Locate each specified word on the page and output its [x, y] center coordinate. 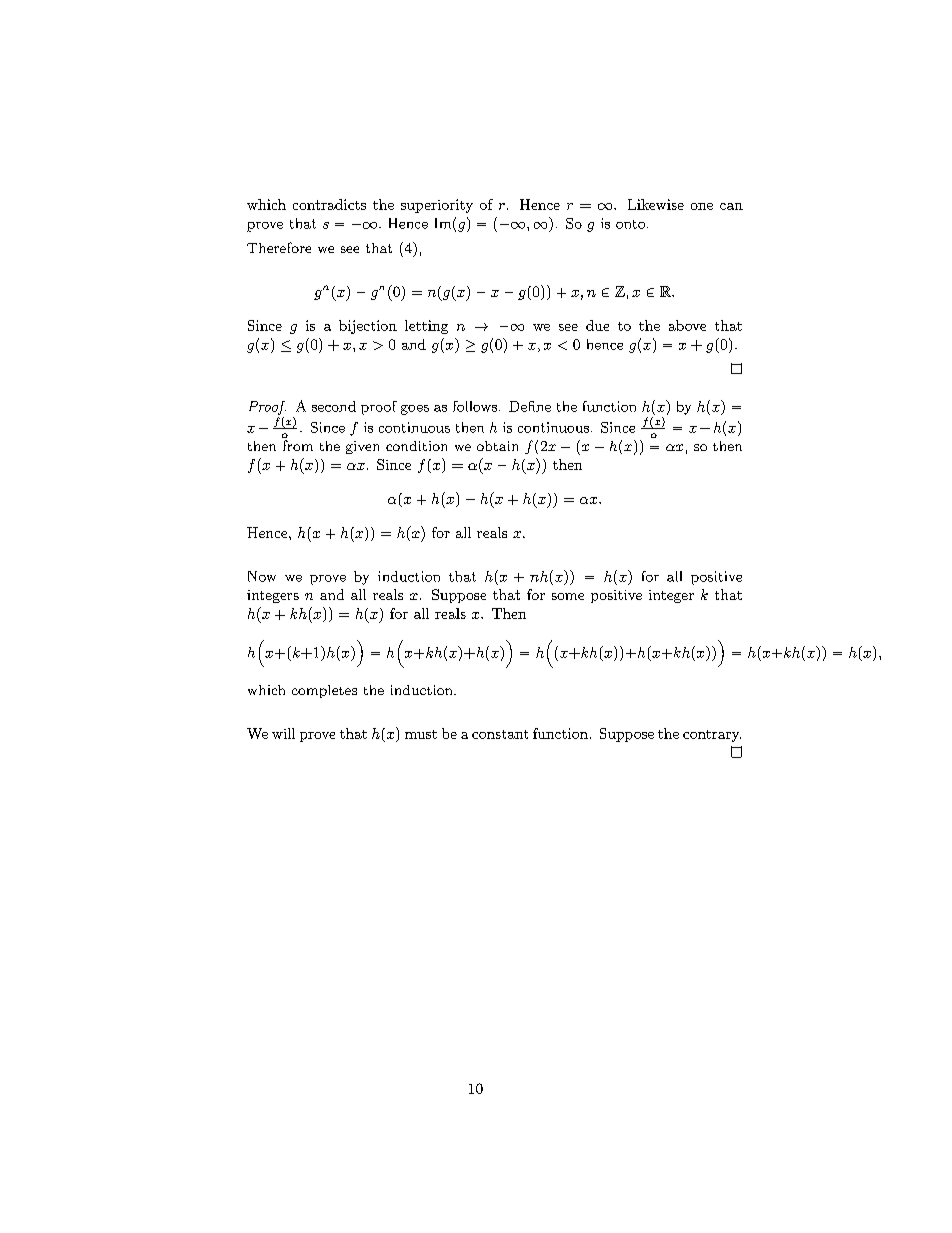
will [283, 733]
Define [530, 406]
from [298, 445]
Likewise [656, 204]
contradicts [329, 204]
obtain [497, 446]
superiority [437, 206]
